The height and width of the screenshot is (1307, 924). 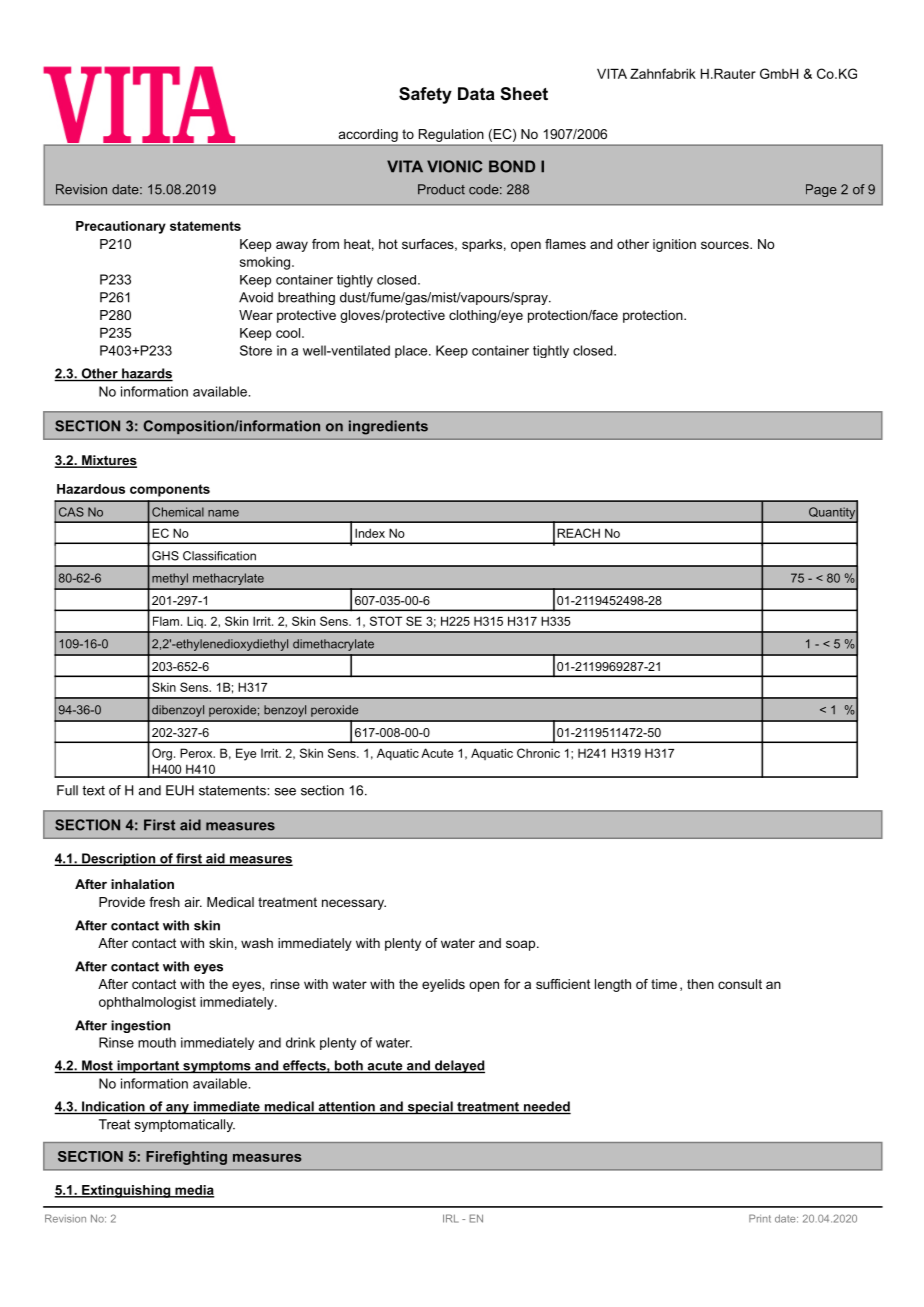 What do you see at coordinates (451, 1218) in the screenshot?
I see `IRL` at bounding box center [451, 1218].
